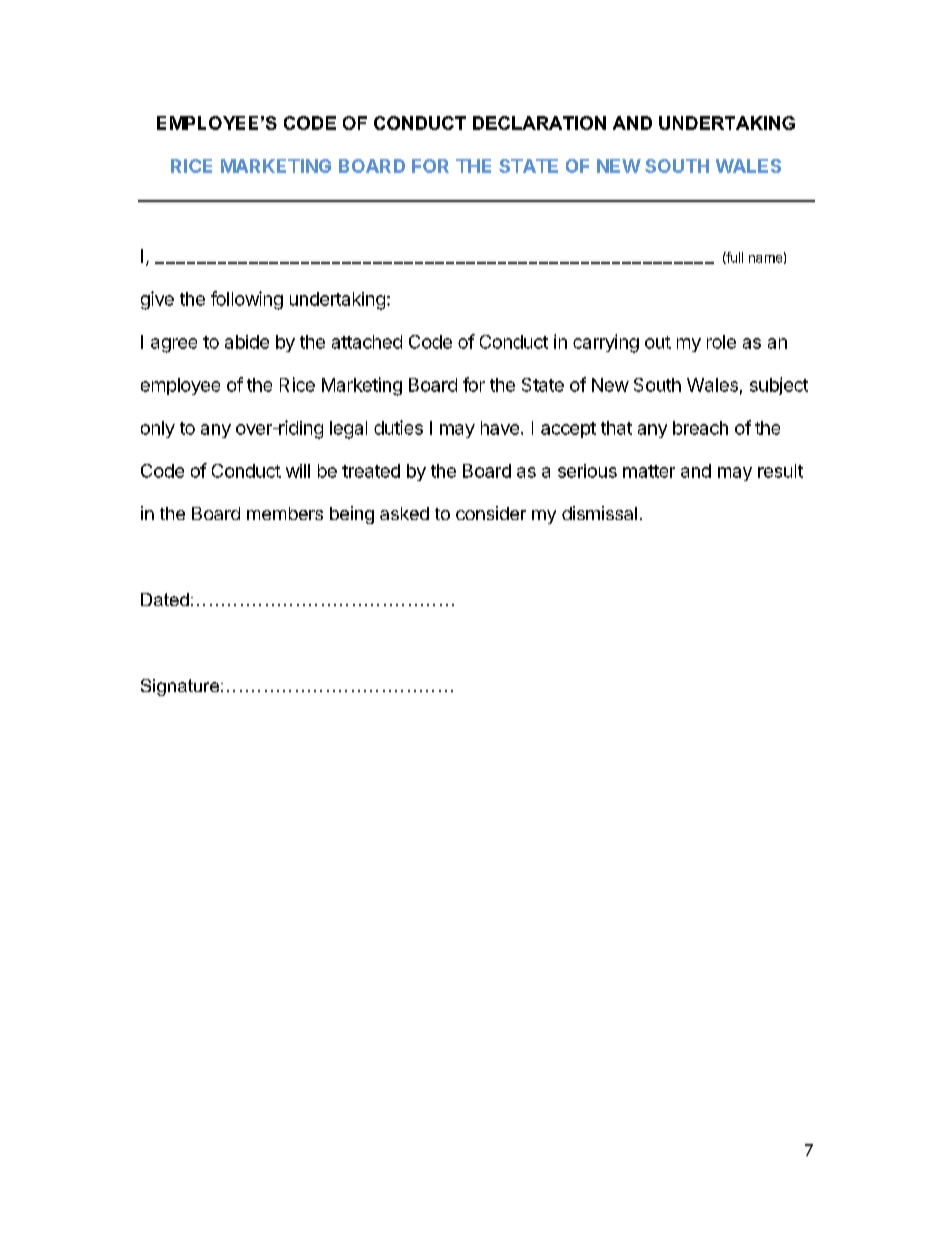  Describe the element at coordinates (539, 123) in the screenshot. I see `DECLARATION` at that location.
